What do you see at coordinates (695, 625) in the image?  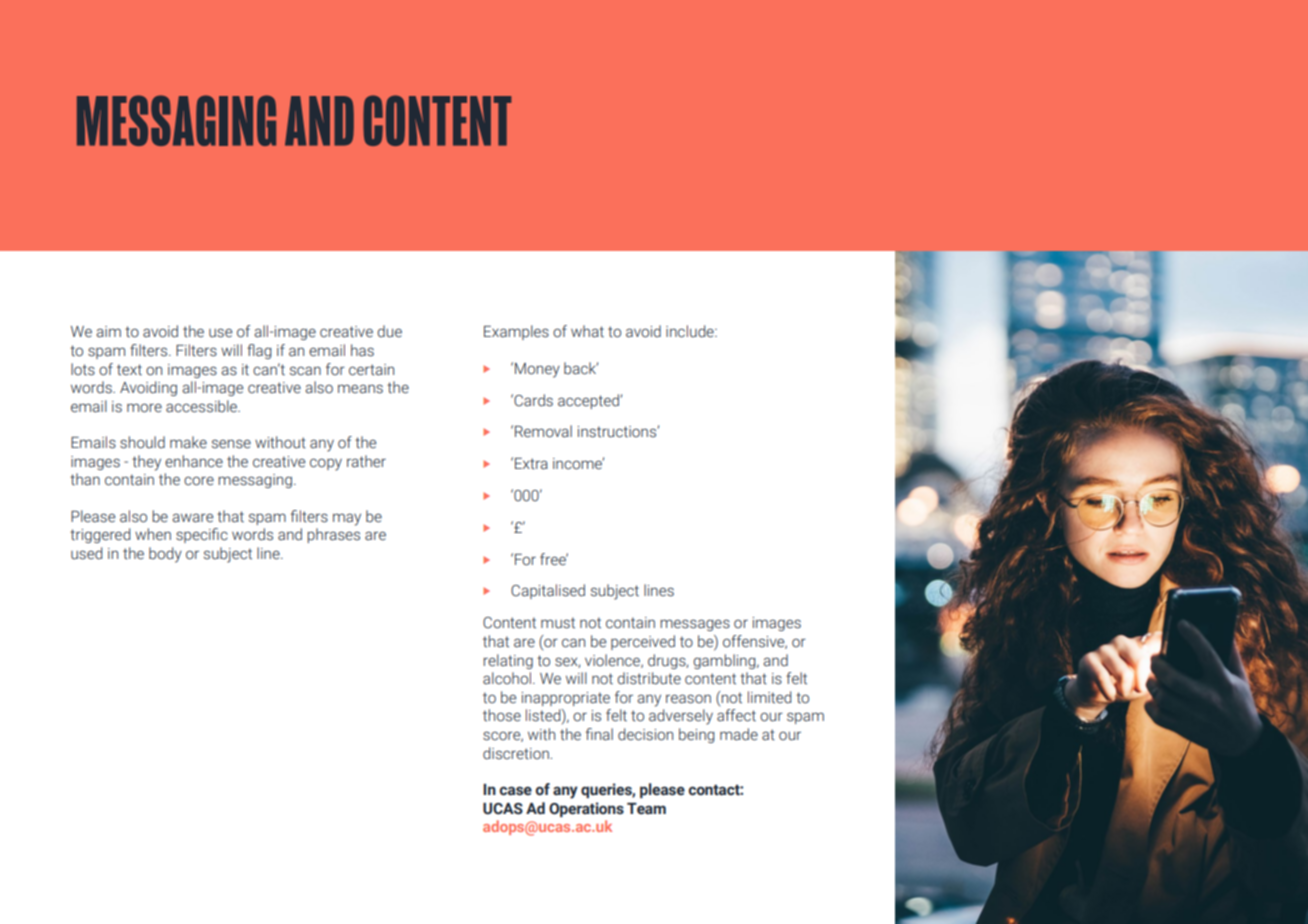 I see `messages` at bounding box center [695, 625].
